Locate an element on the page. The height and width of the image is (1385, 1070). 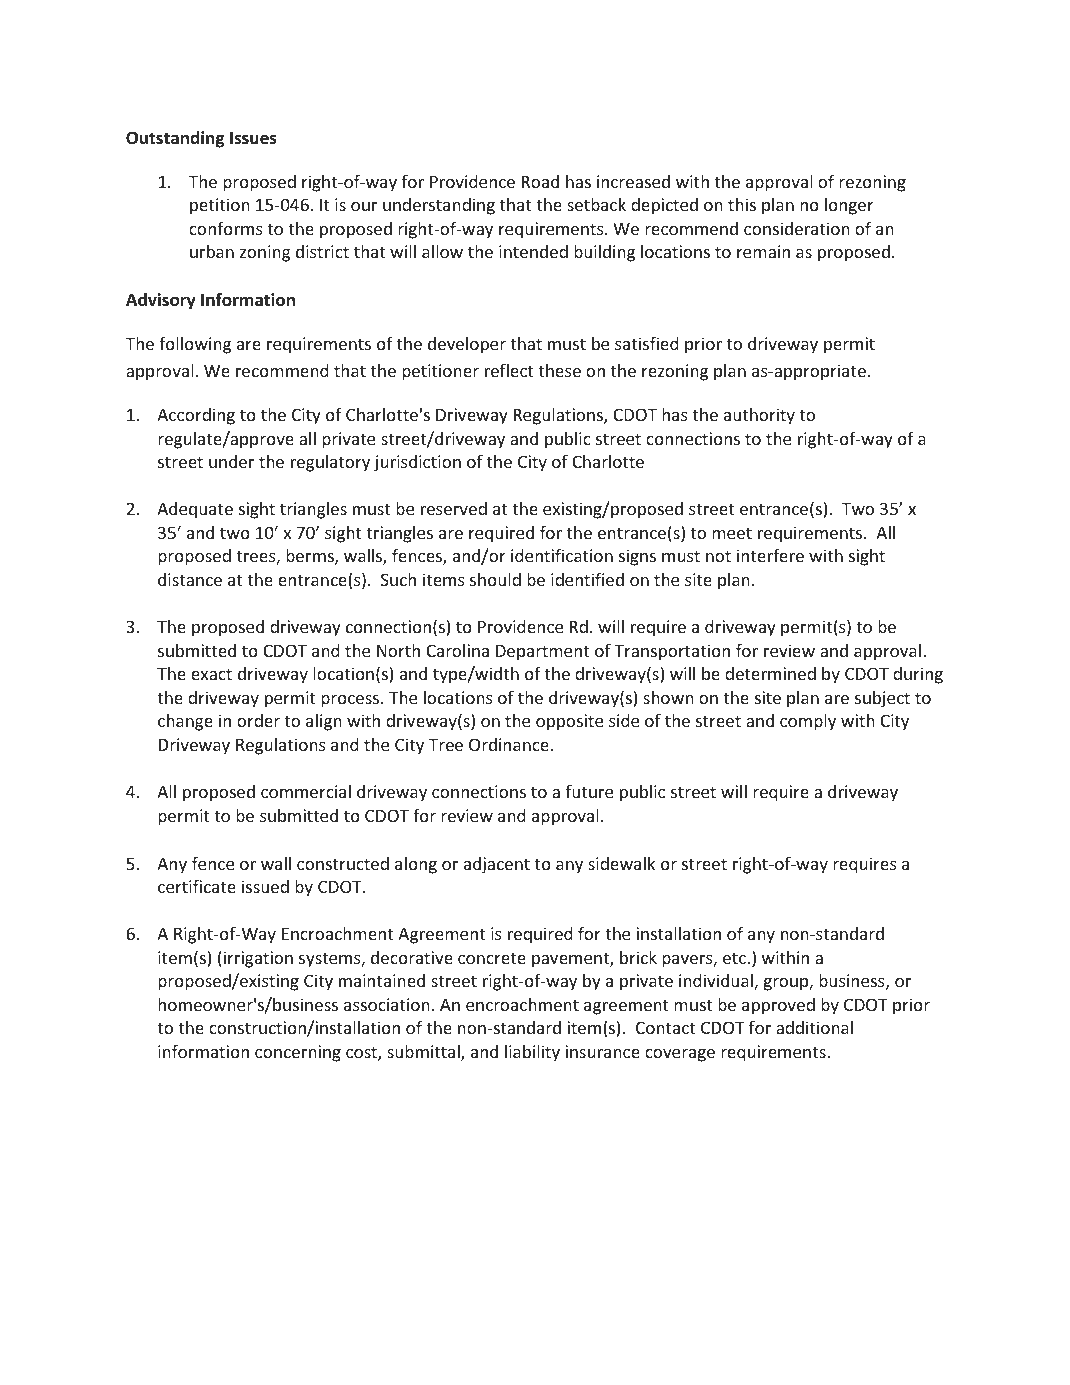
longer is located at coordinates (849, 206).
